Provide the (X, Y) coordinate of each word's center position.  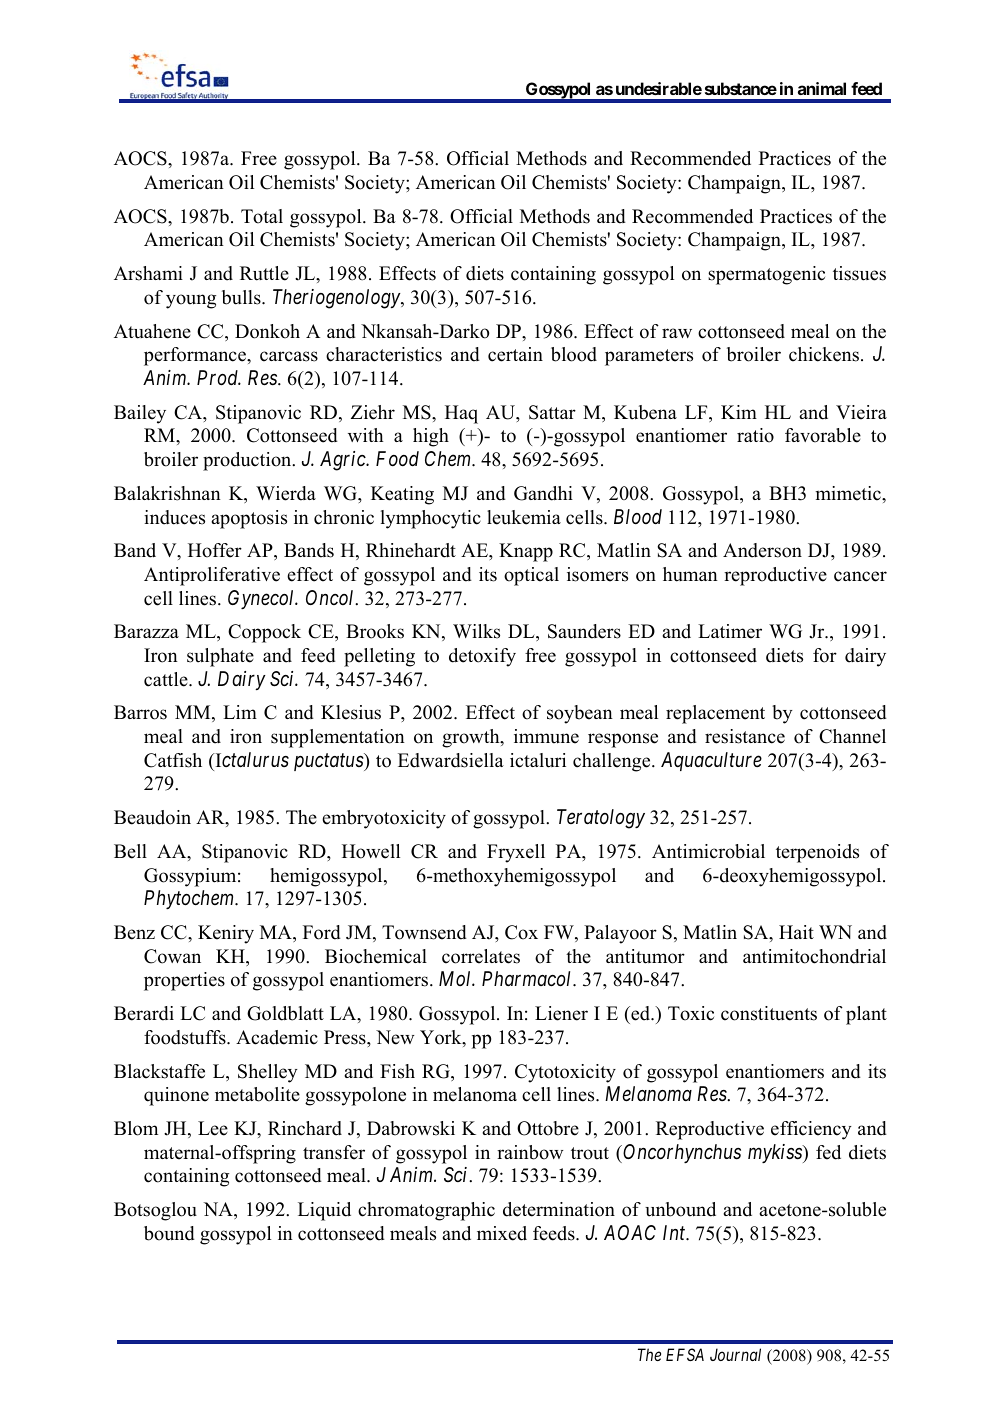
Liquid (324, 1211)
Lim (240, 712)
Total (262, 216)
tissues (859, 273)
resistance (745, 736)
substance (741, 88)
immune (546, 736)
